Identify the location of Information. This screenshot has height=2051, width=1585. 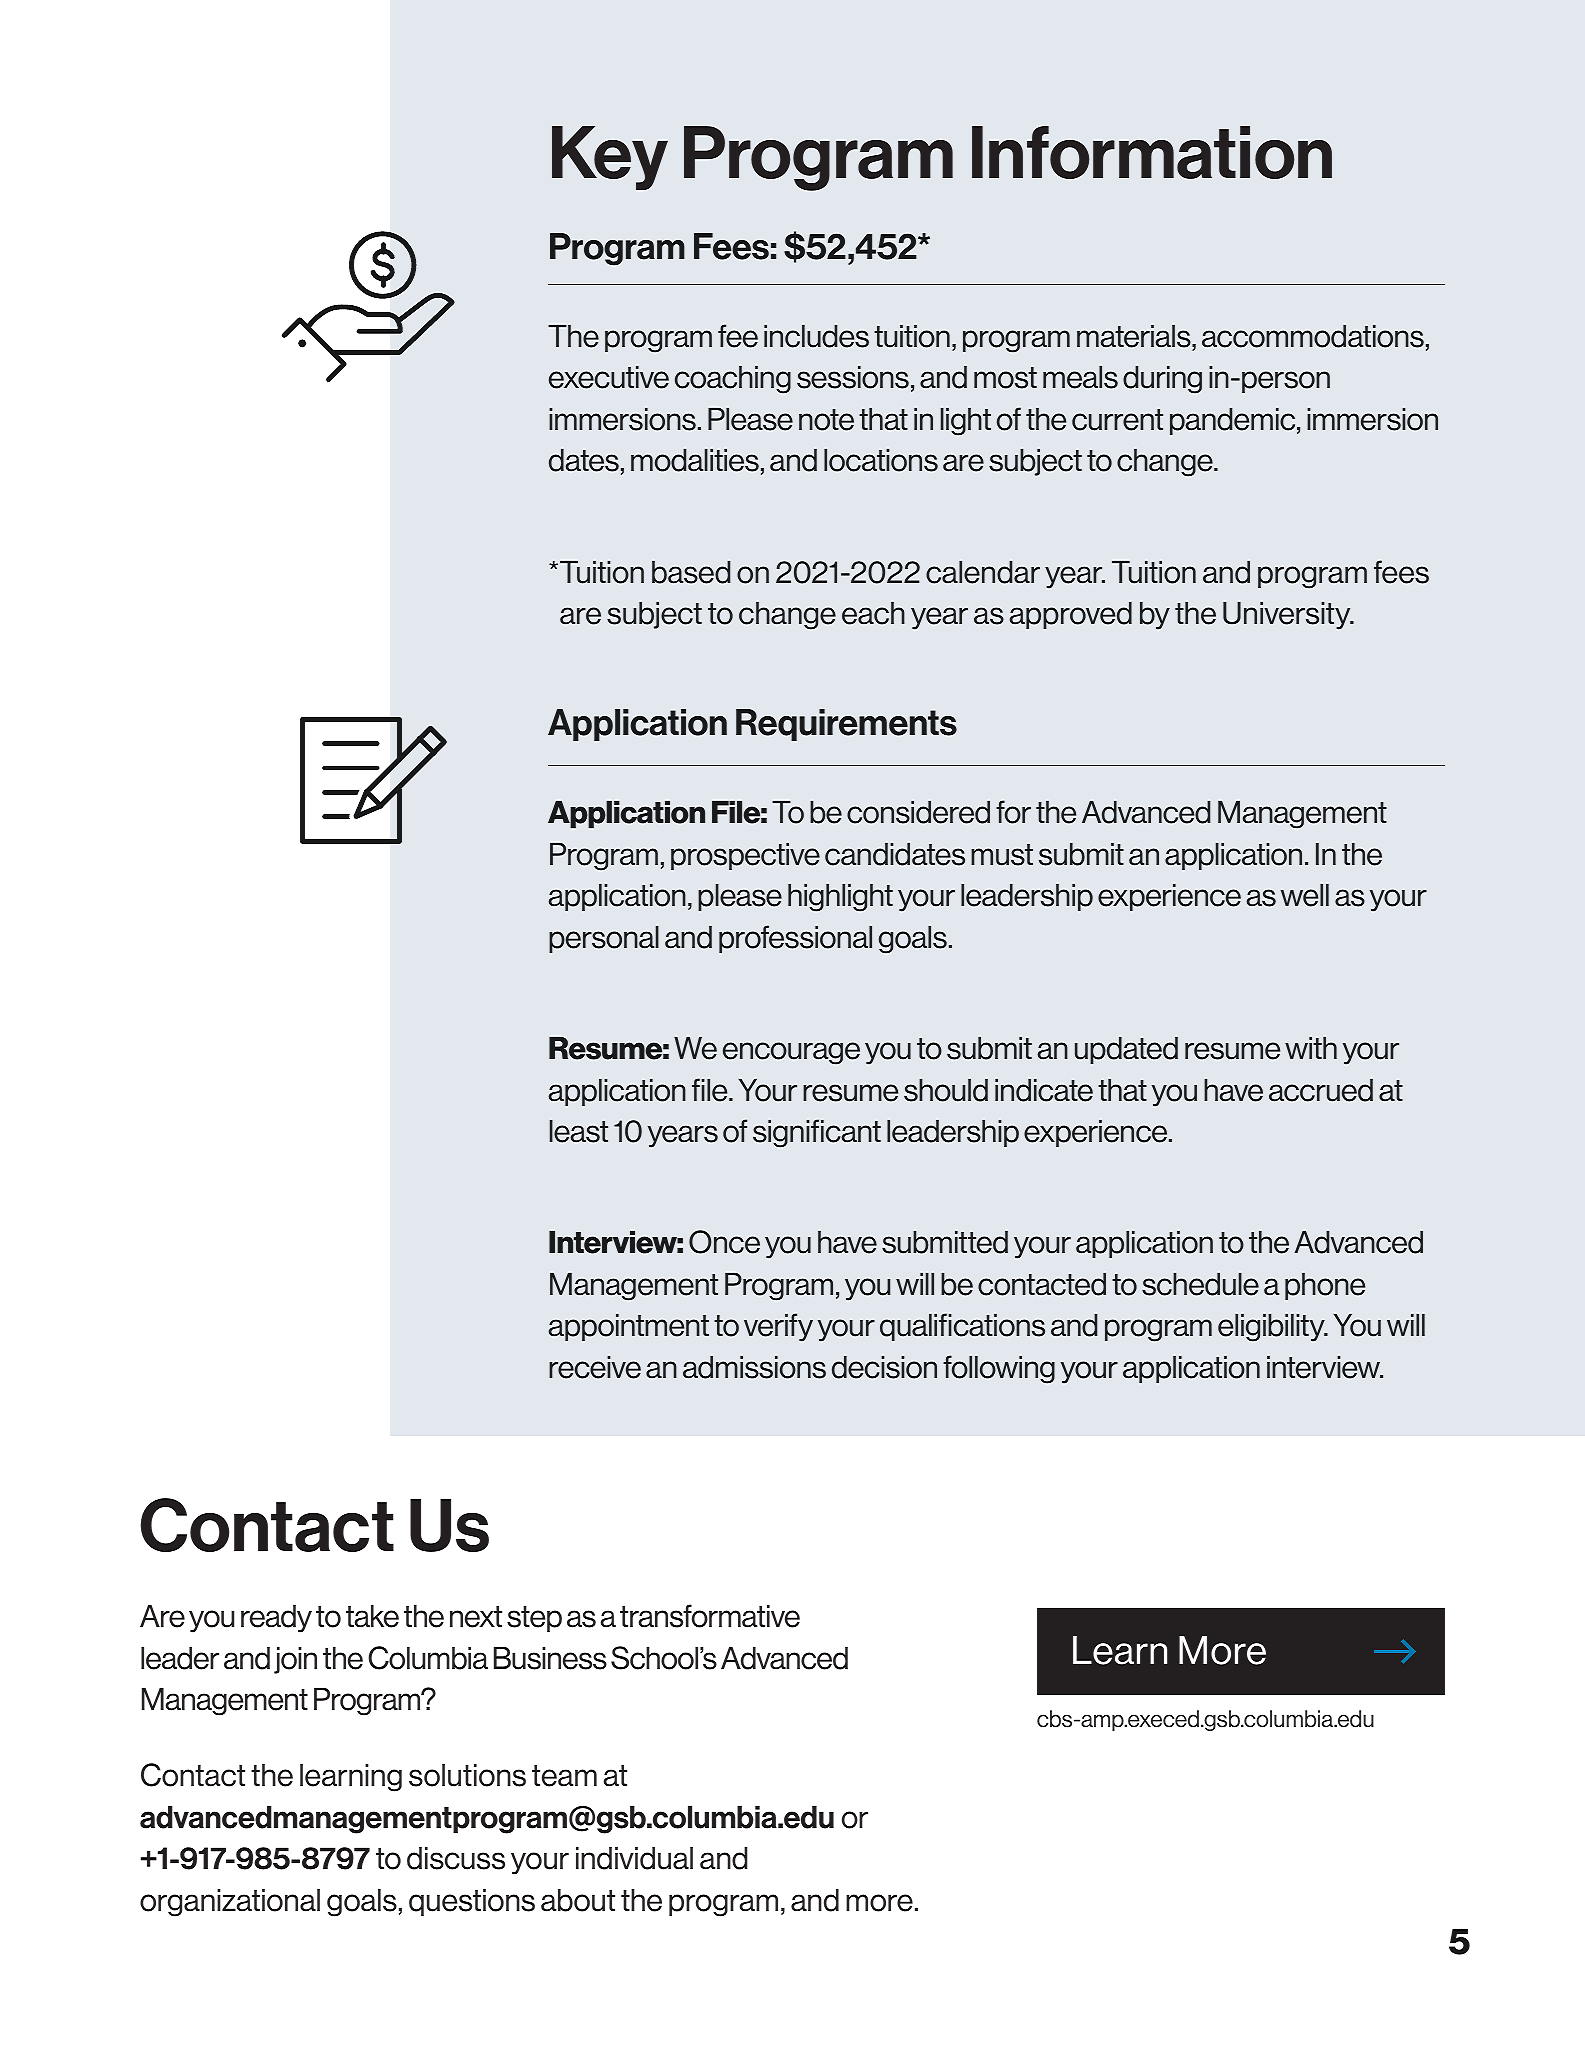
(1152, 152).
